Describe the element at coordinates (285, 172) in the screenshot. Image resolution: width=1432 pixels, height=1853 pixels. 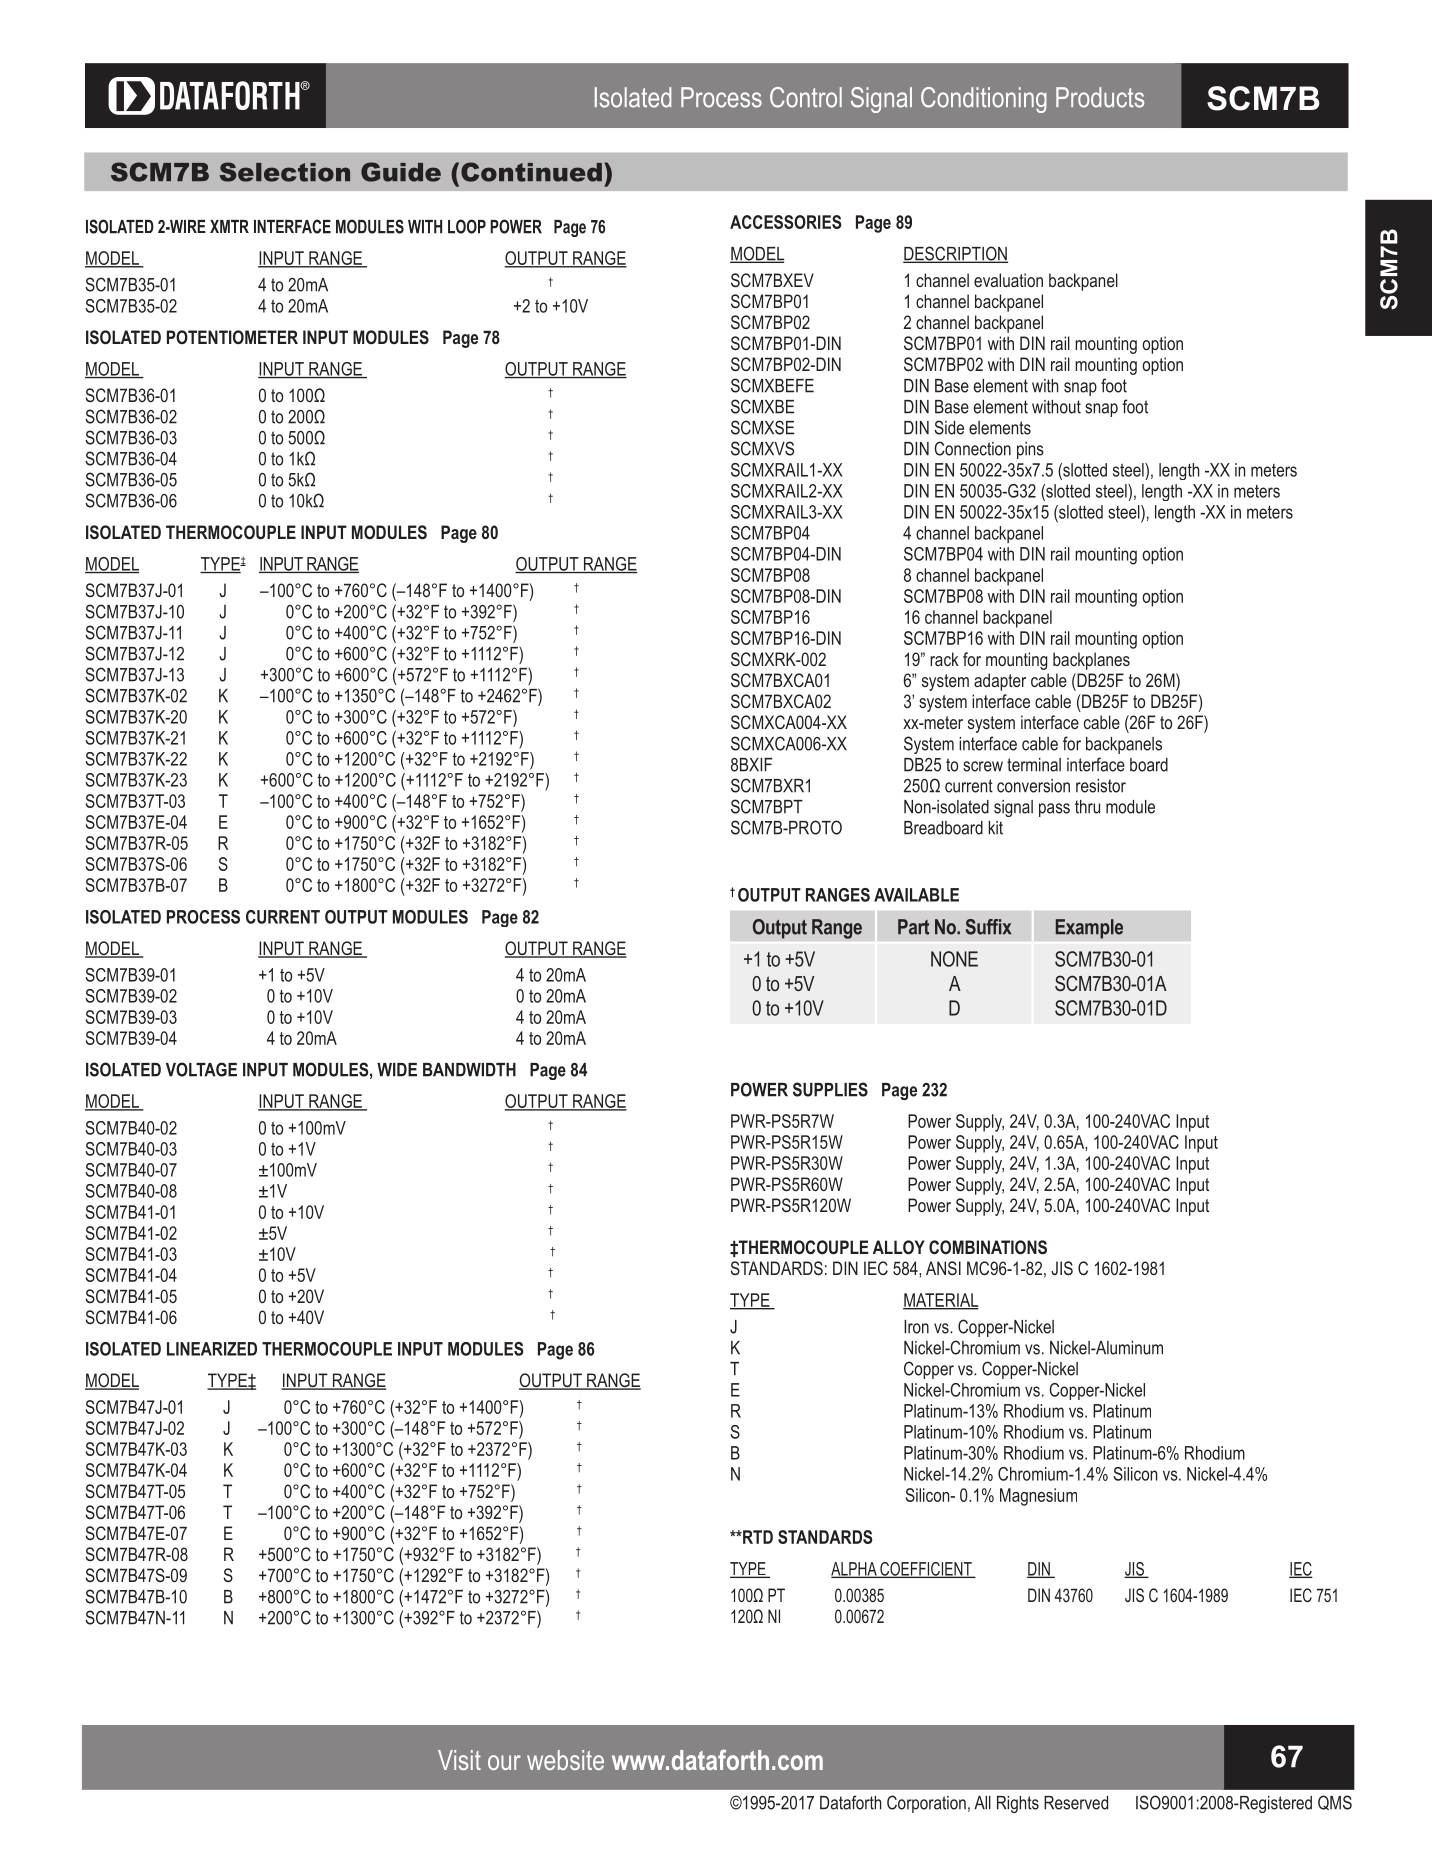
I see `Selection` at that location.
